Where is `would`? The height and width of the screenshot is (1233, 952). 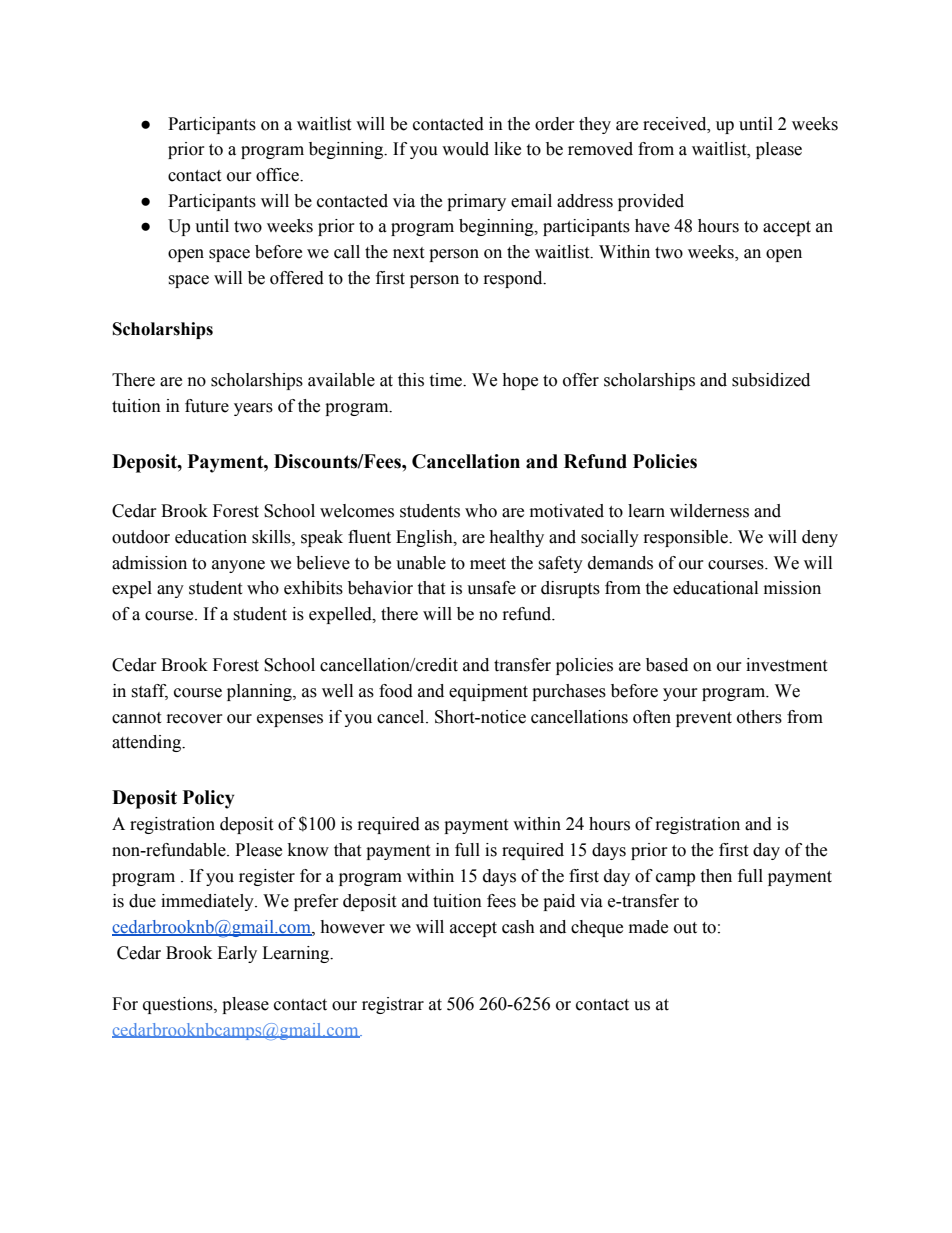
would is located at coordinates (465, 149).
